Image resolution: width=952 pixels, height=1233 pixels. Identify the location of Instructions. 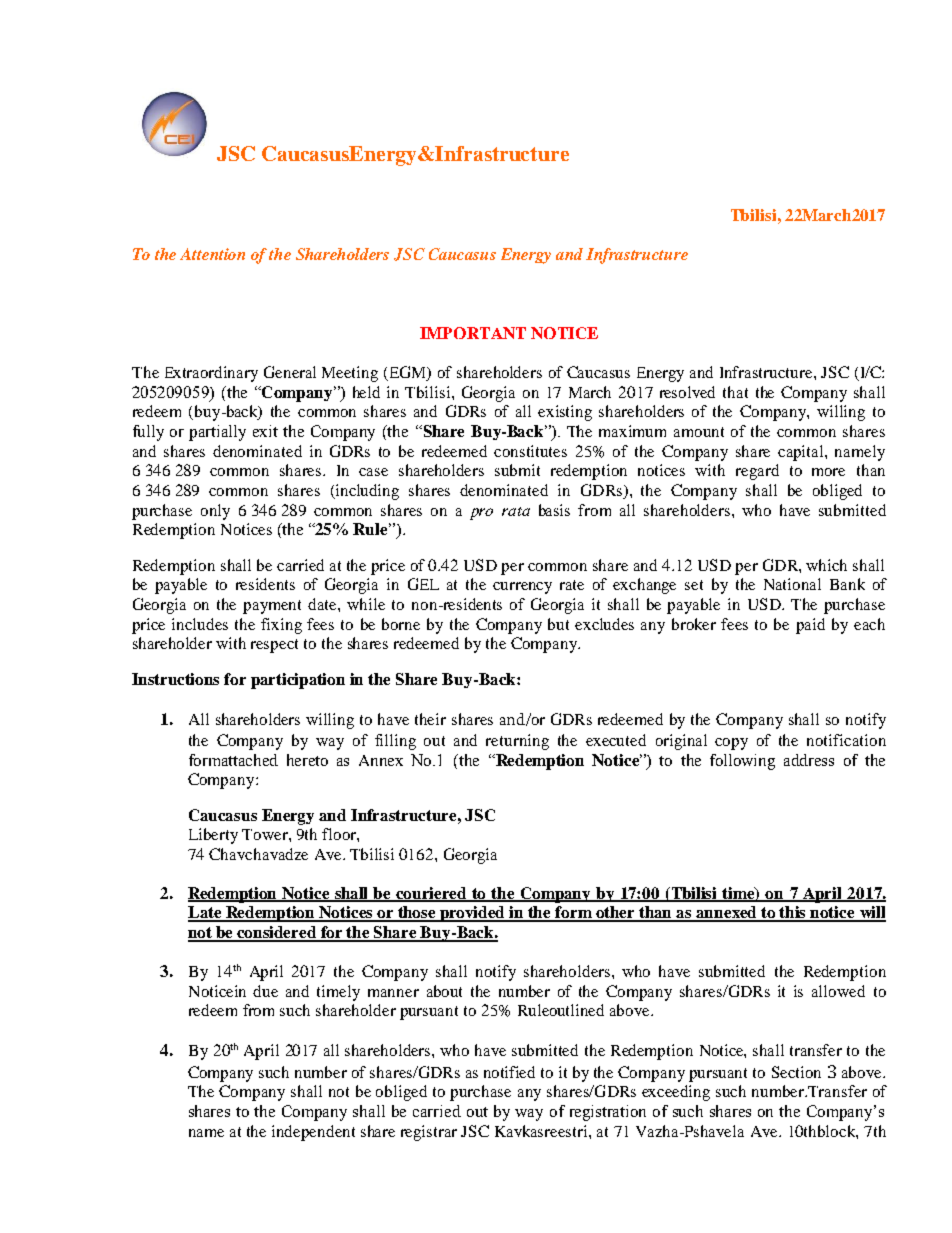
(175, 679).
